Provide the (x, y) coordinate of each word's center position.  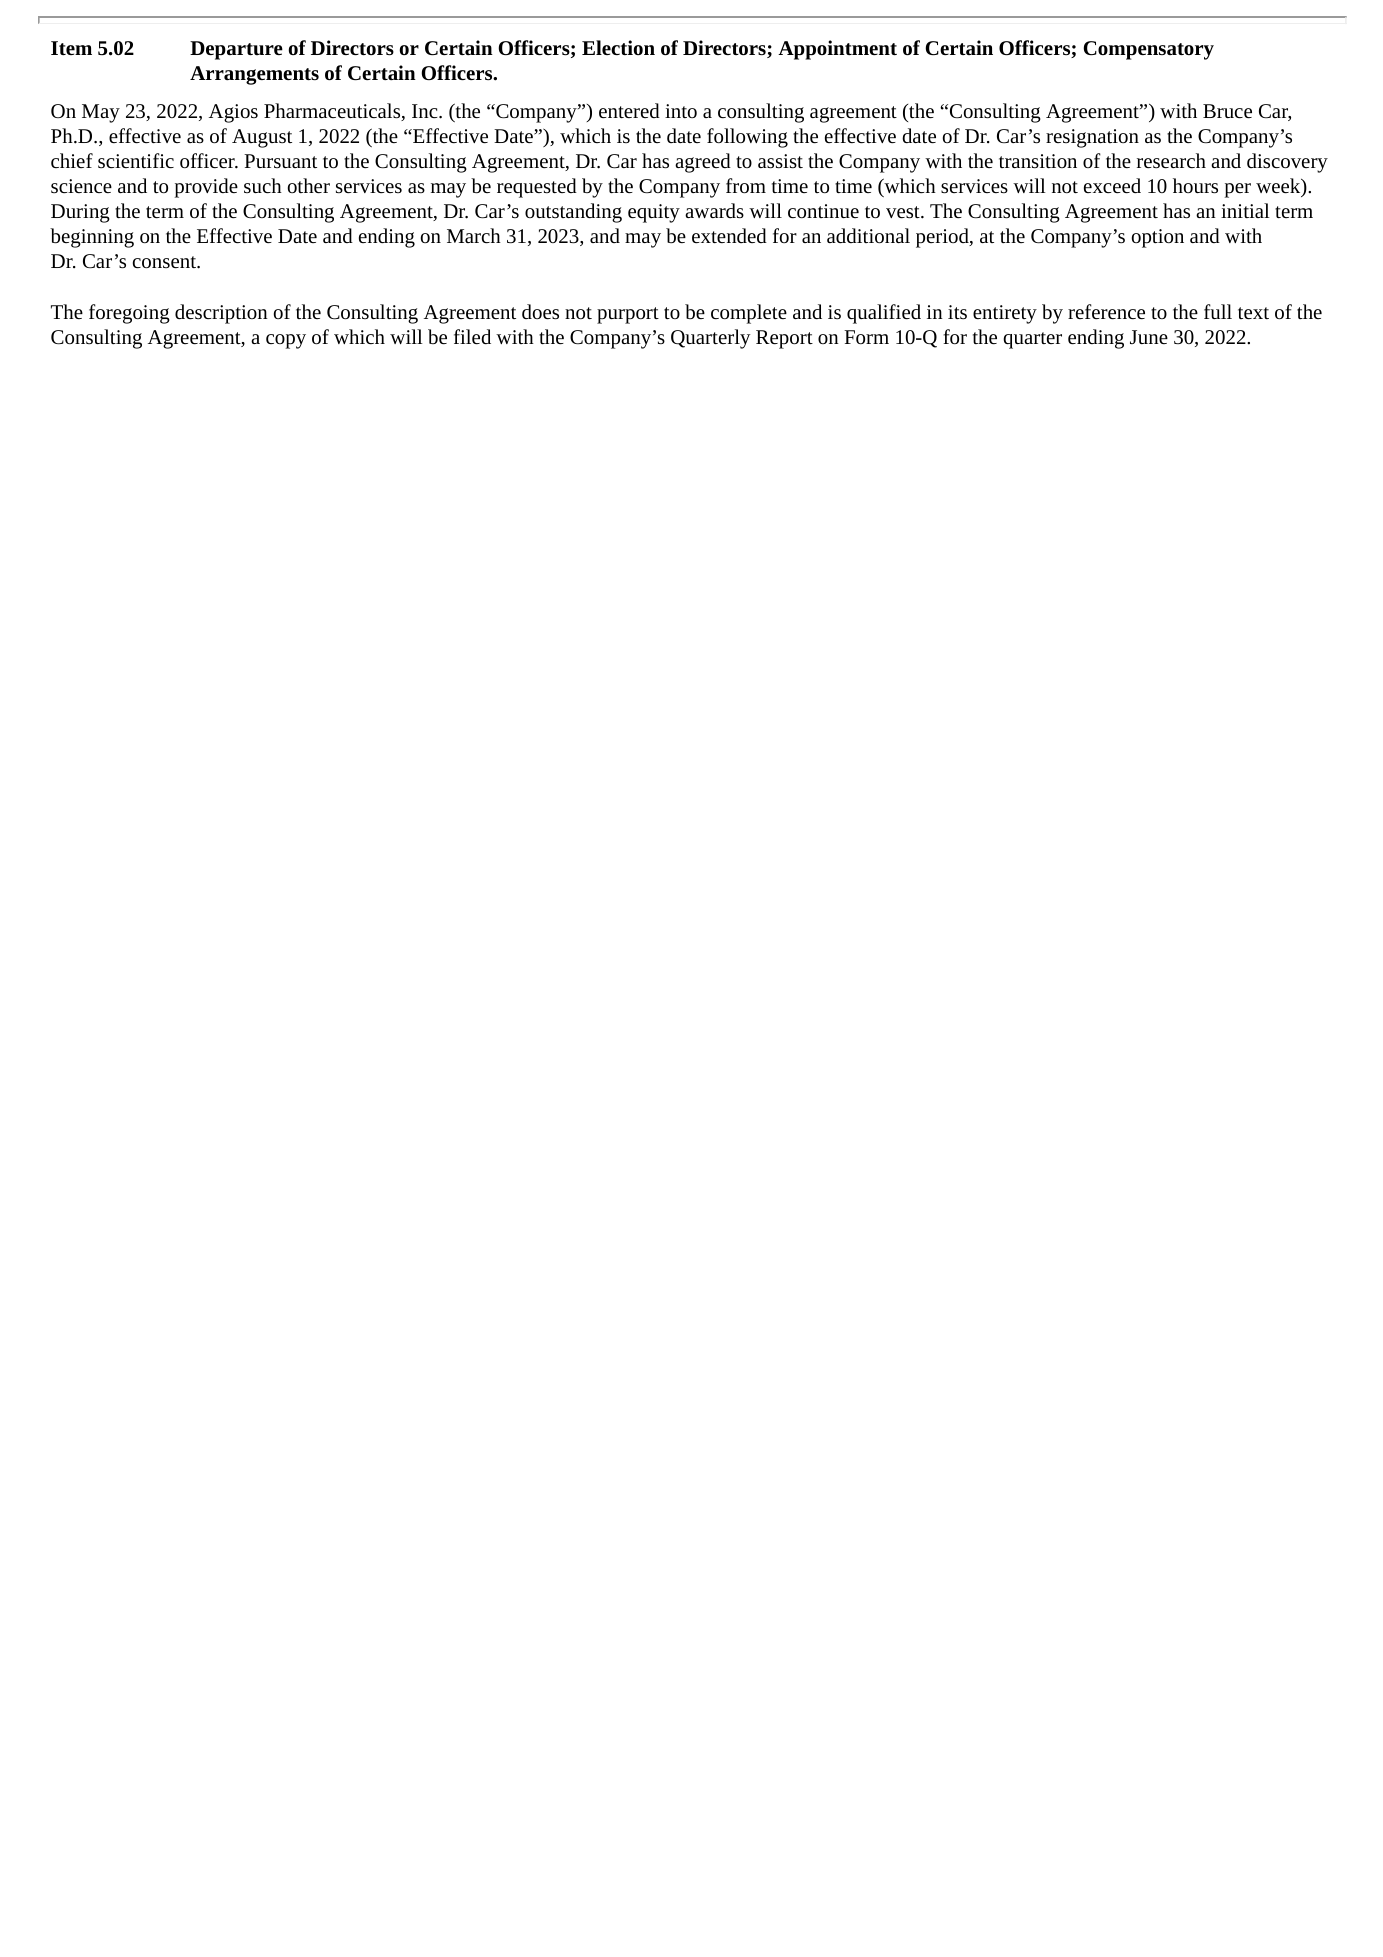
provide (206, 188)
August (262, 138)
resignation (1092, 138)
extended (729, 235)
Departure (236, 50)
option (1158, 238)
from (746, 185)
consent (165, 262)
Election (618, 47)
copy (286, 341)
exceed (1112, 185)
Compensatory (1148, 50)
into (681, 111)
